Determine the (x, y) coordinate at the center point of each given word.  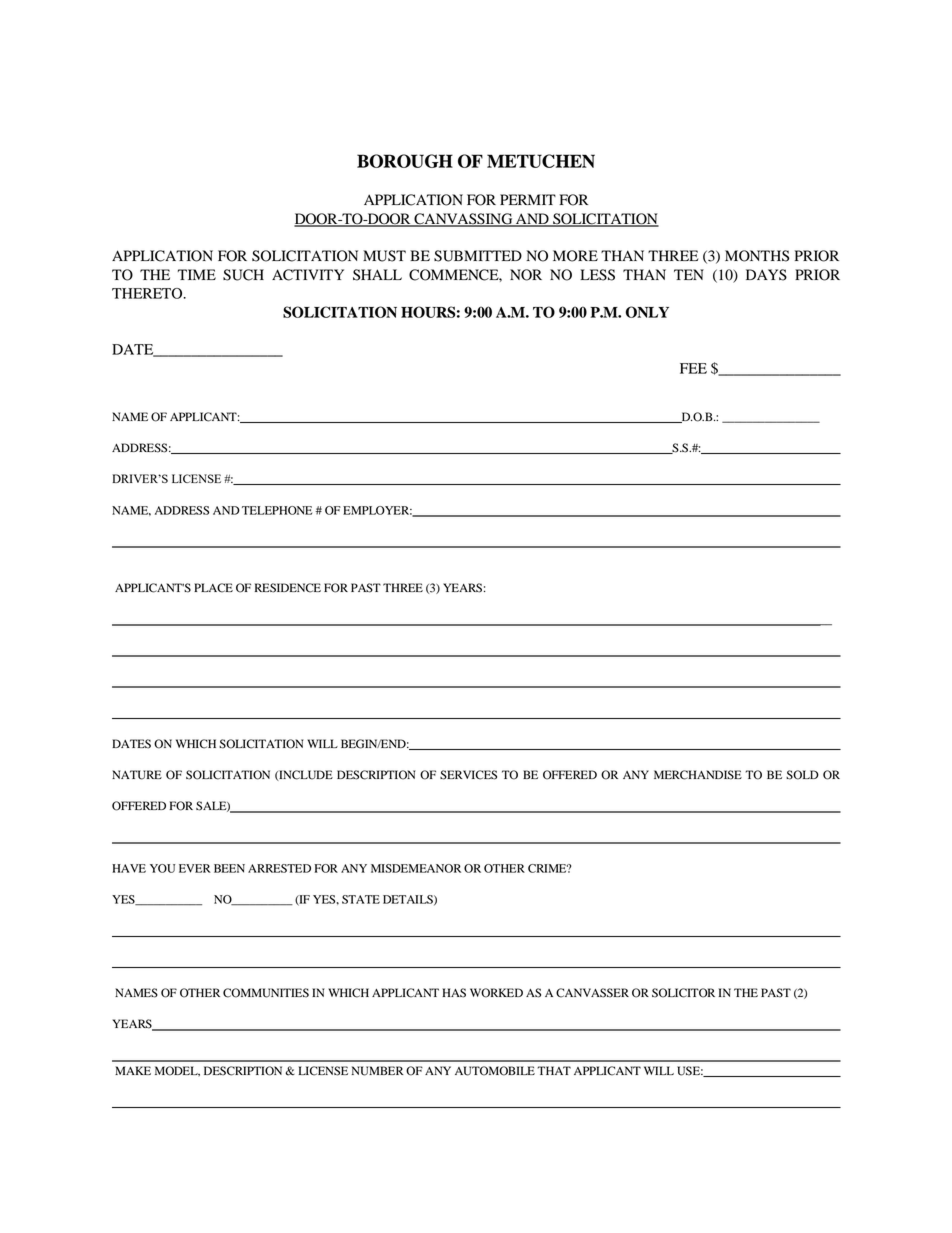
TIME (197, 274)
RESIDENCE (288, 588)
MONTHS (757, 256)
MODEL (177, 1071)
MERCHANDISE (698, 775)
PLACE (213, 588)
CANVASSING (463, 220)
